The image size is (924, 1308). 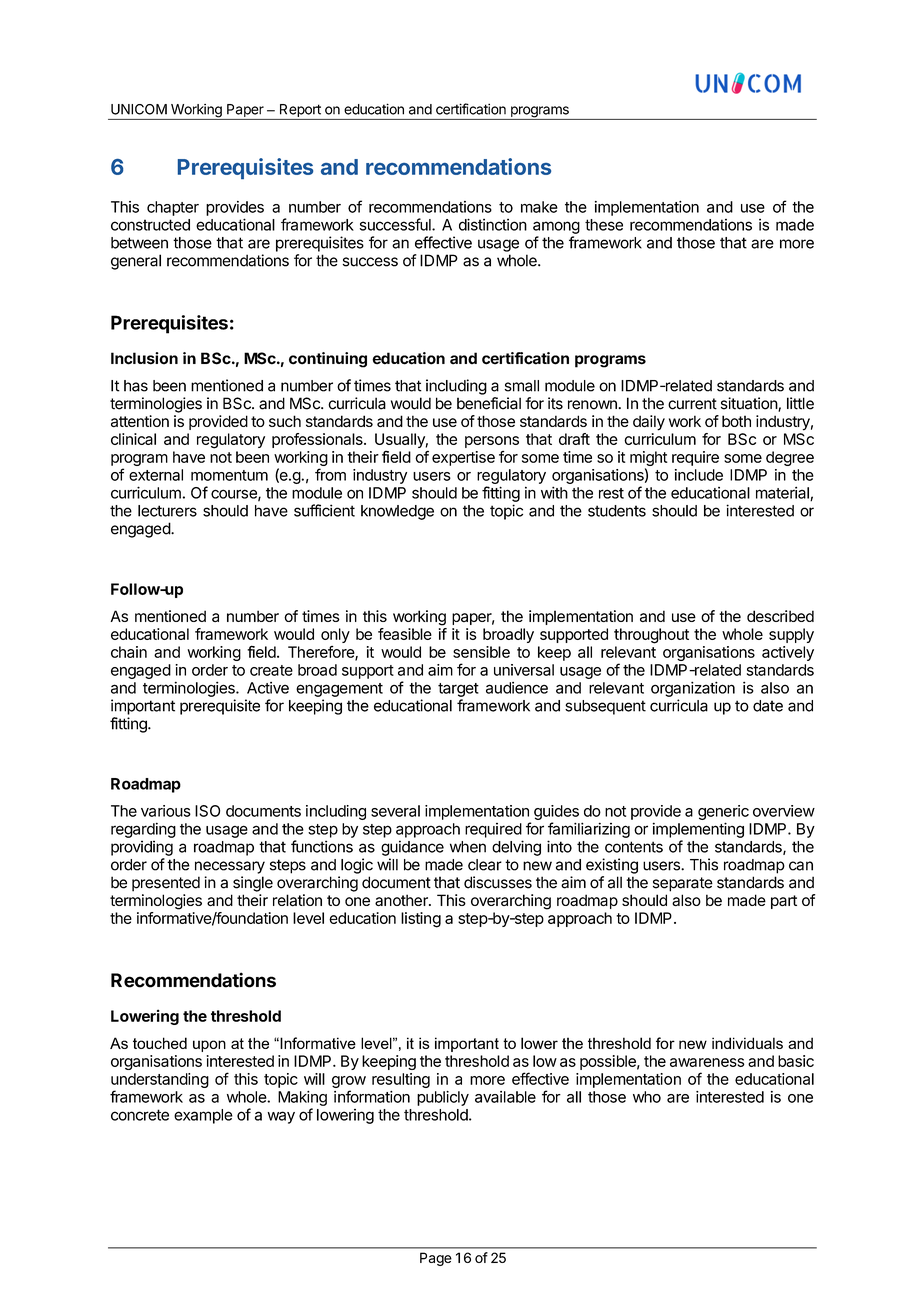 What do you see at coordinates (604, 225) in the image?
I see `these` at bounding box center [604, 225].
